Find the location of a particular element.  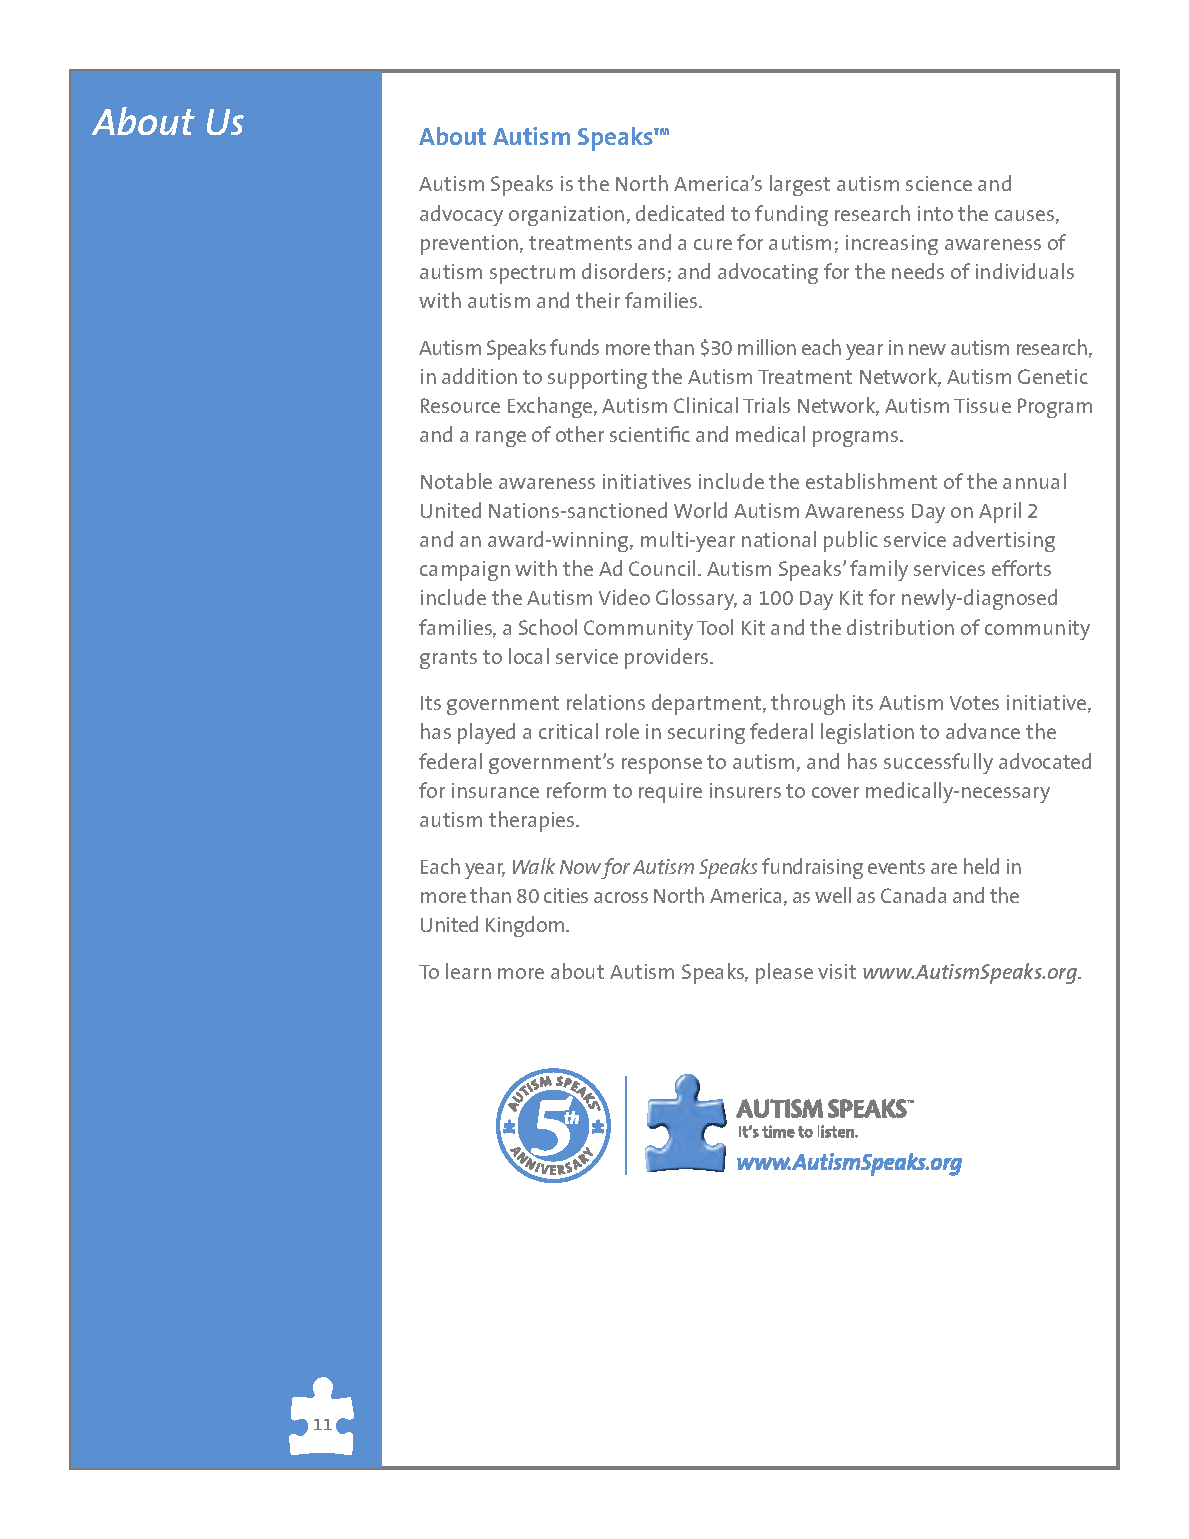

organization is located at coordinates (566, 216).
